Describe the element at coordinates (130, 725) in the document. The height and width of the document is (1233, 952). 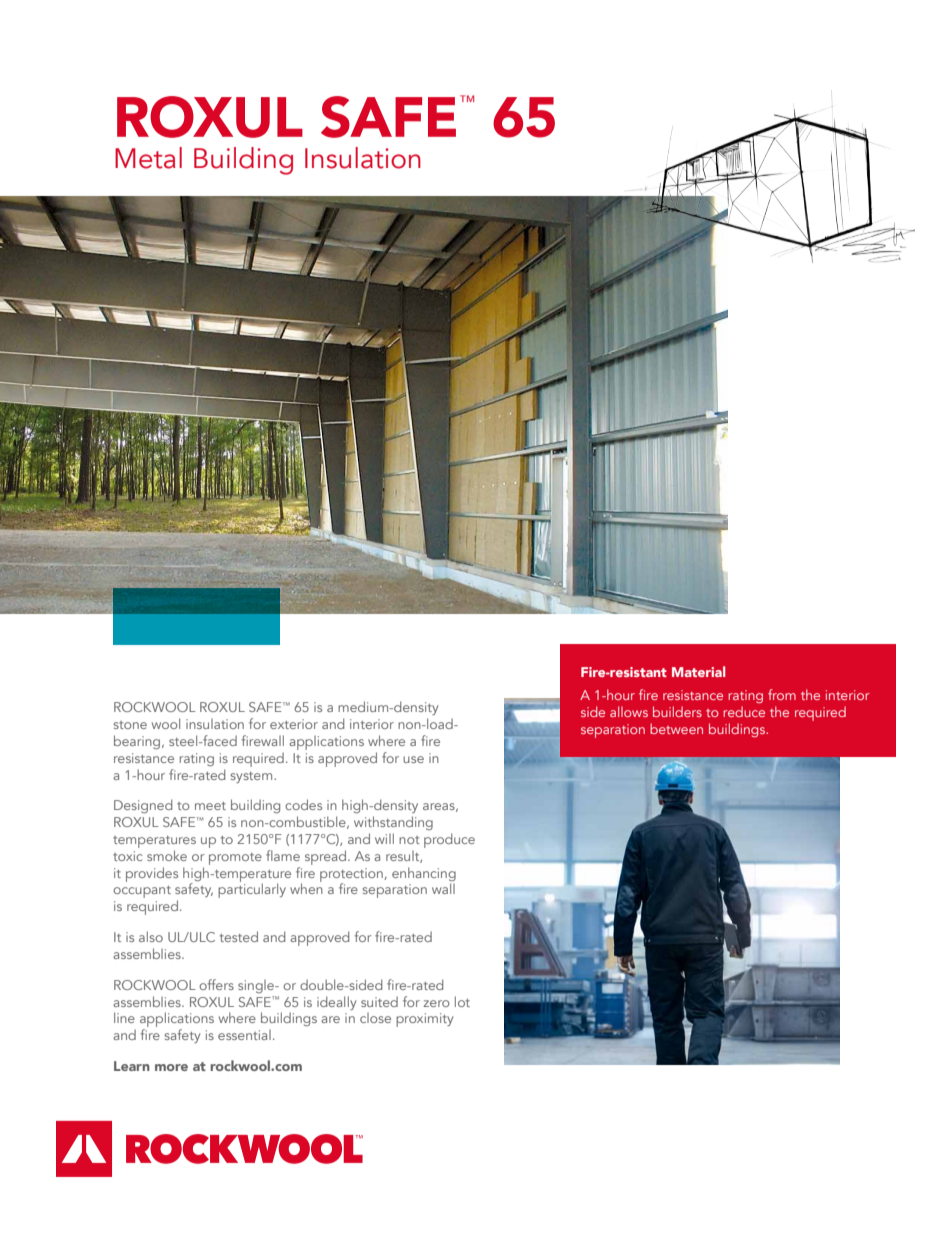
I see `stone` at that location.
